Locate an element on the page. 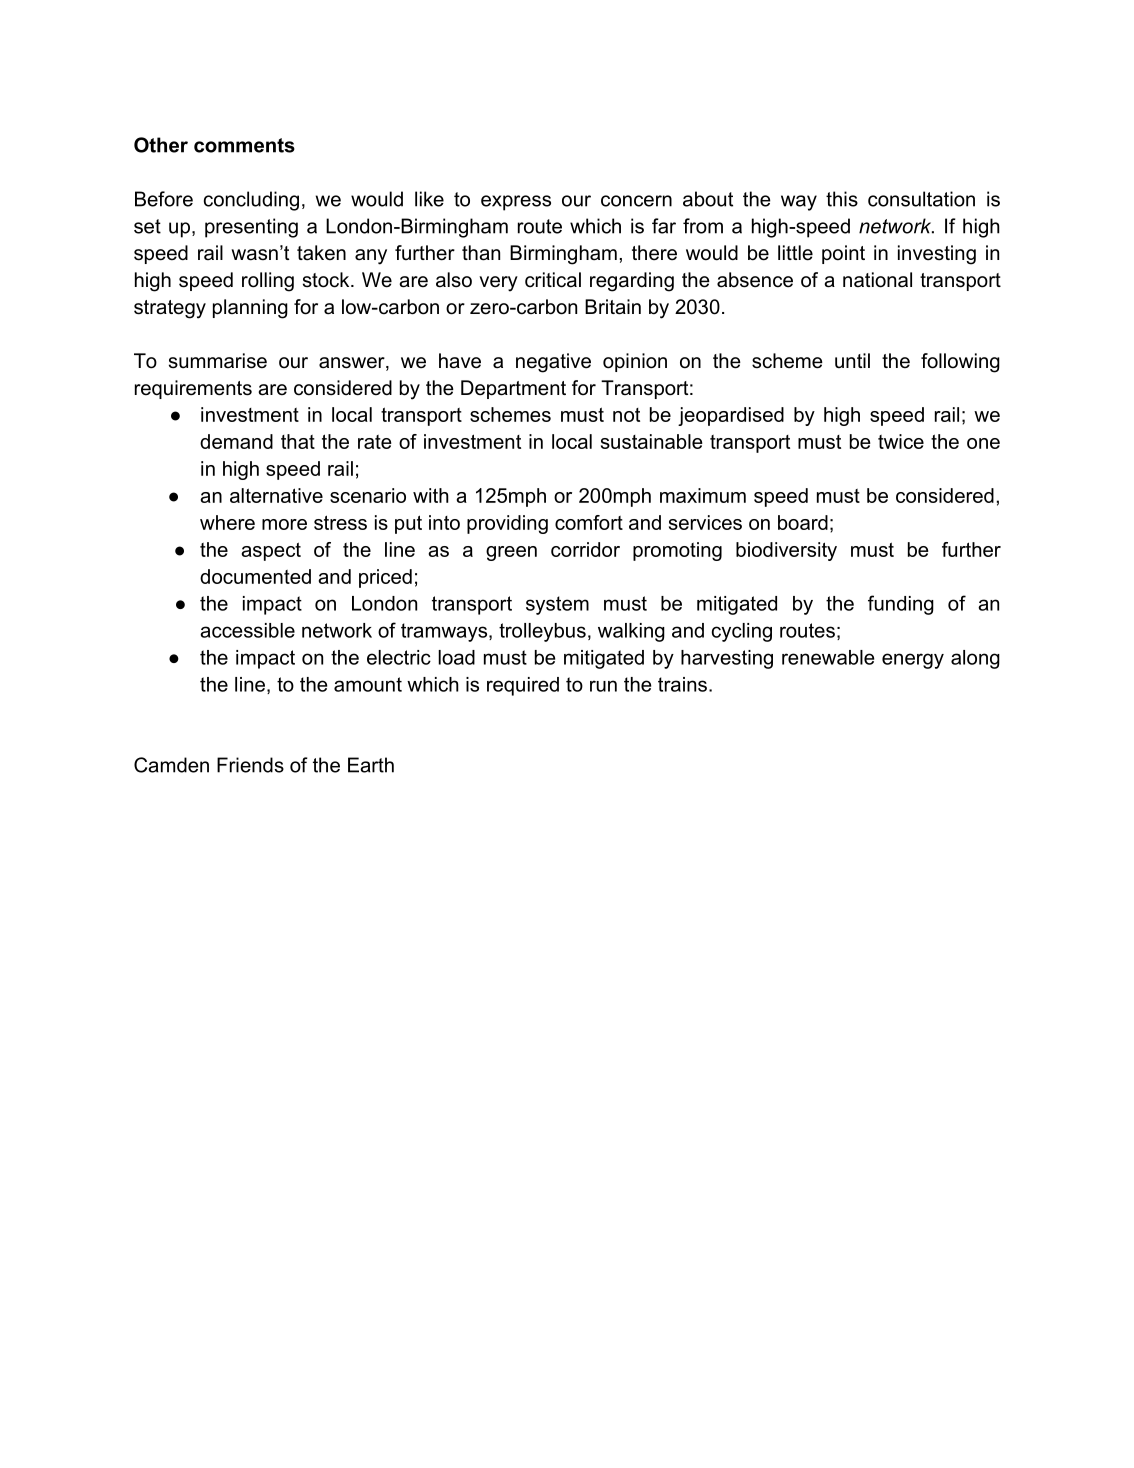 This document has height=1468, width=1134. twice is located at coordinates (901, 441).
